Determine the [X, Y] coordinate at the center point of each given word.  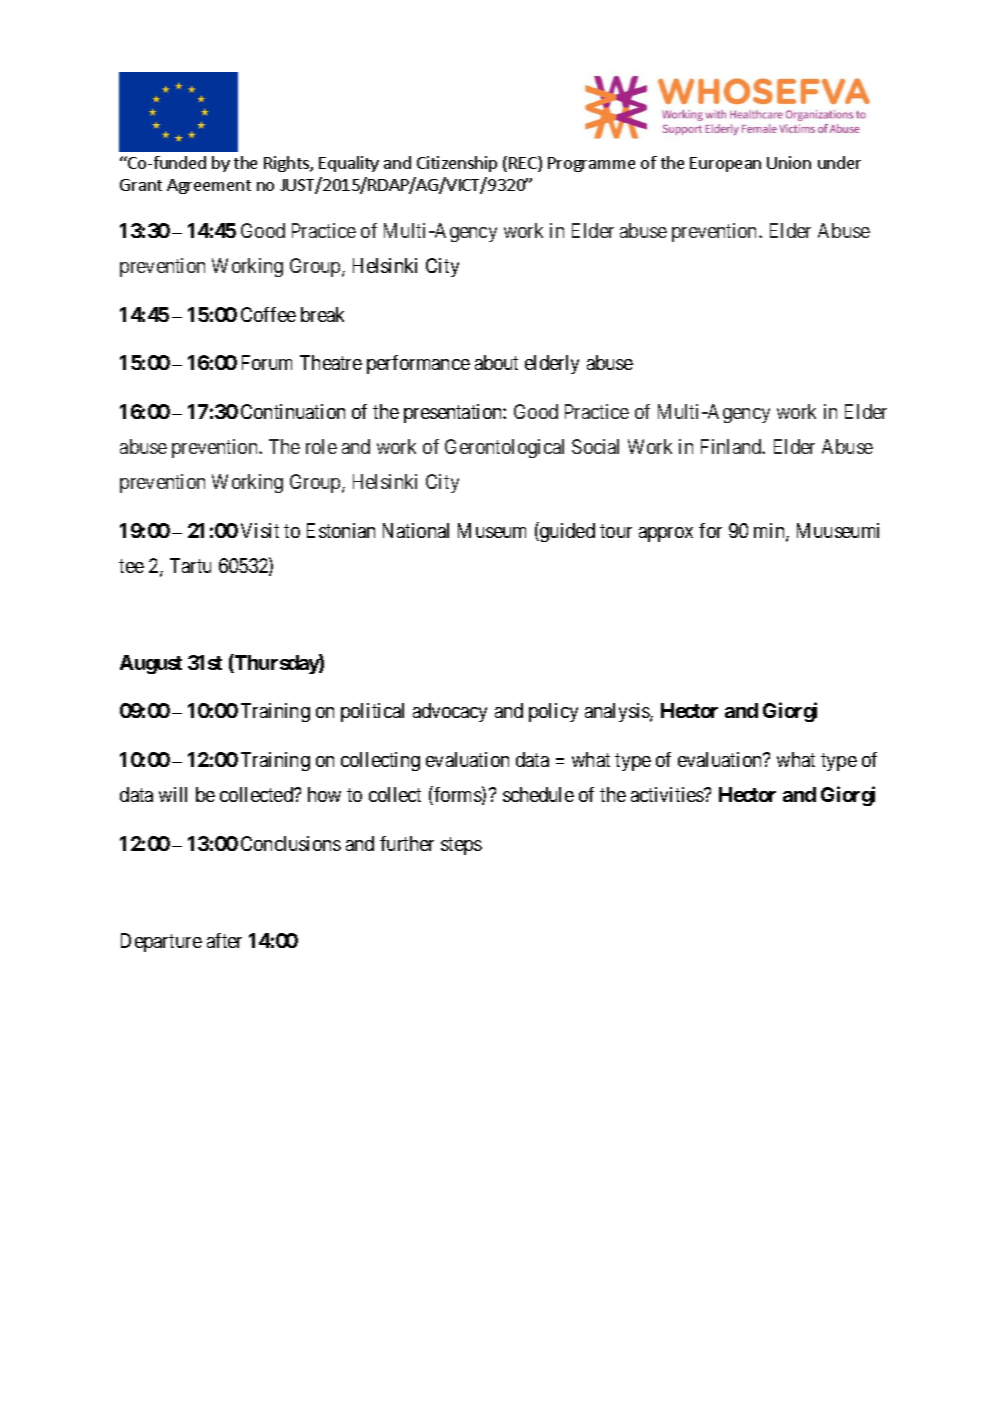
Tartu [190, 565]
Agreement [209, 186]
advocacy [450, 712]
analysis [618, 712]
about [496, 362]
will [173, 794]
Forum [267, 362]
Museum [492, 530]
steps [461, 846]
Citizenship [457, 164]
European [725, 164]
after [224, 940]
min [770, 532]
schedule [538, 794]
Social [595, 446]
